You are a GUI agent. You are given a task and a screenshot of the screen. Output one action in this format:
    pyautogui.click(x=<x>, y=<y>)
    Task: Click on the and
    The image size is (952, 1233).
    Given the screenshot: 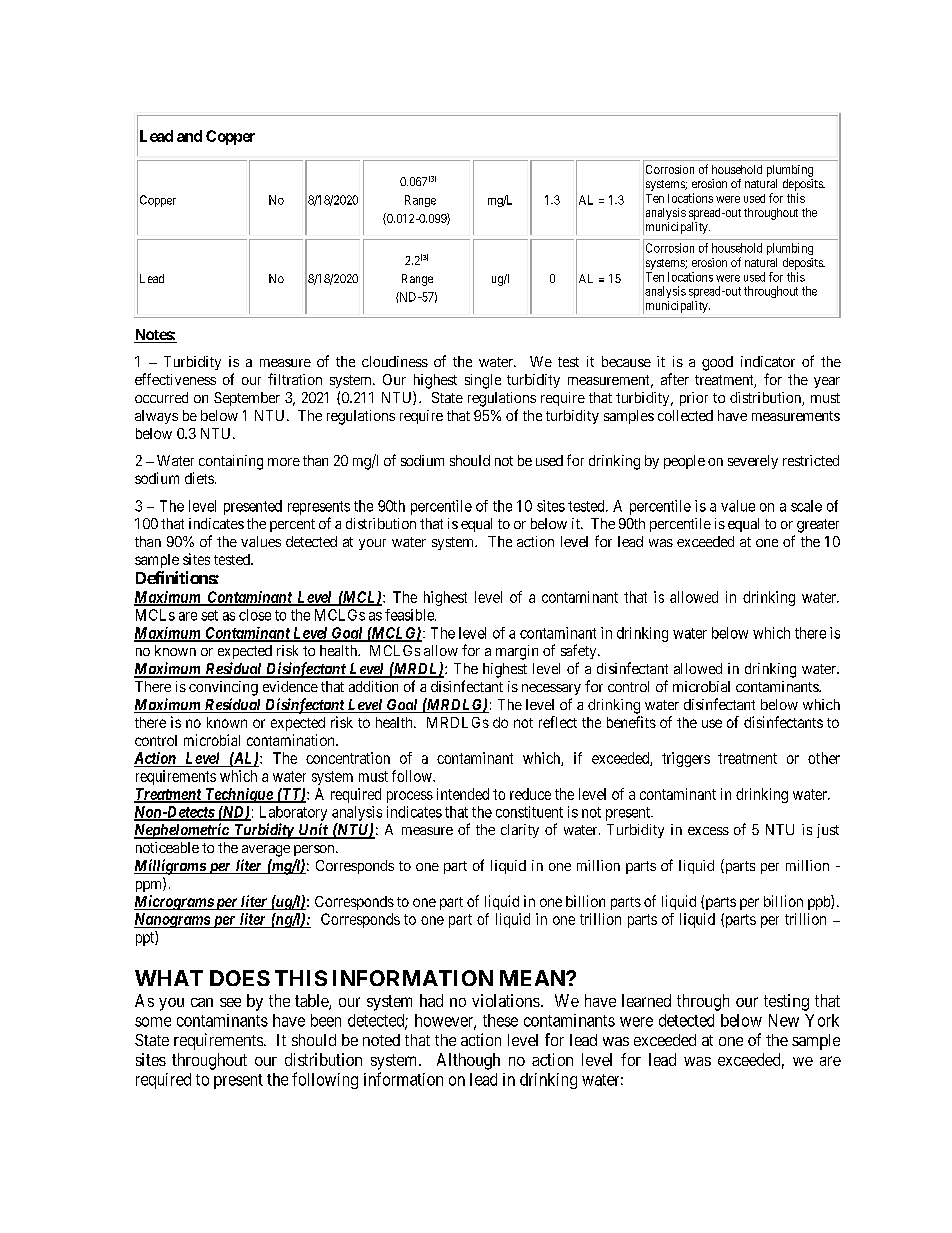 What is the action you would take?
    pyautogui.click(x=189, y=136)
